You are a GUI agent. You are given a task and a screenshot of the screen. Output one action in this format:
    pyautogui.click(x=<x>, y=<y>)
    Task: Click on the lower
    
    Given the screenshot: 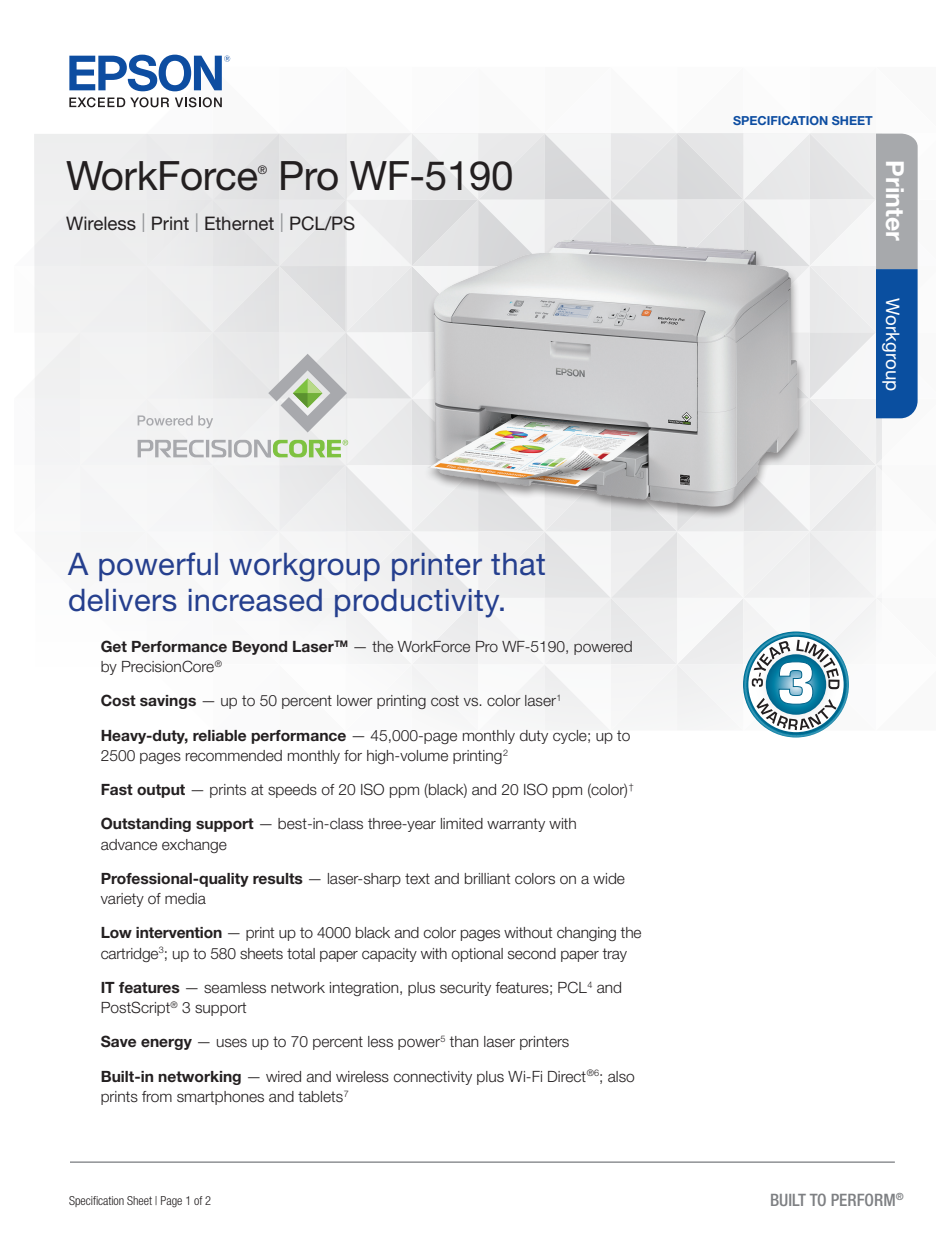 What is the action you would take?
    pyautogui.click(x=355, y=701)
